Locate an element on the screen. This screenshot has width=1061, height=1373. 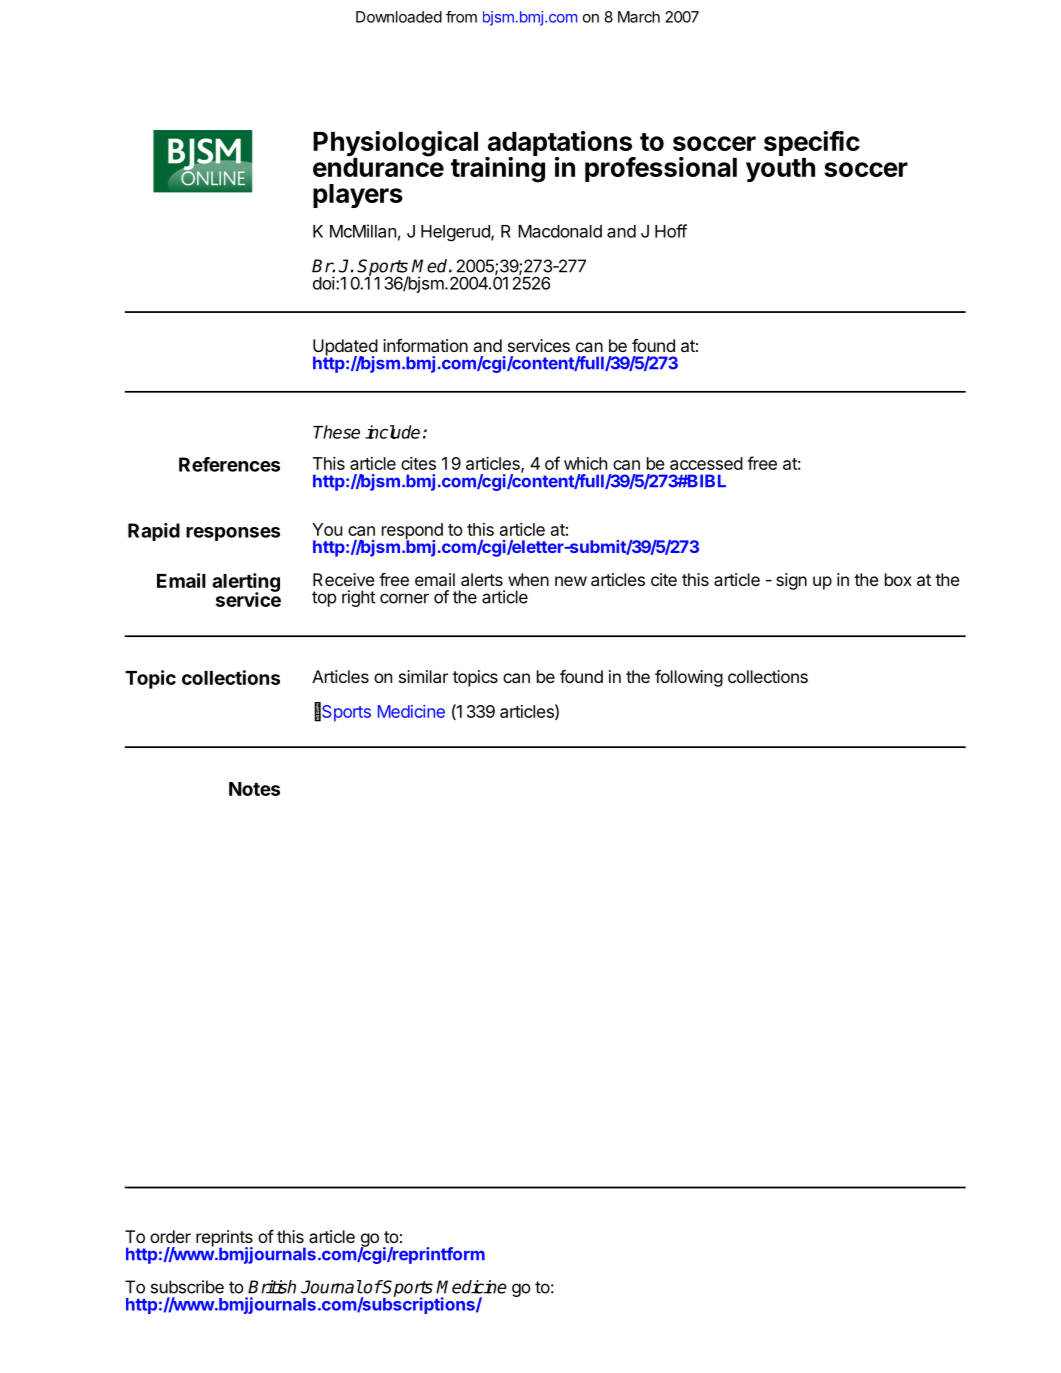
similar is located at coordinates (423, 676).
